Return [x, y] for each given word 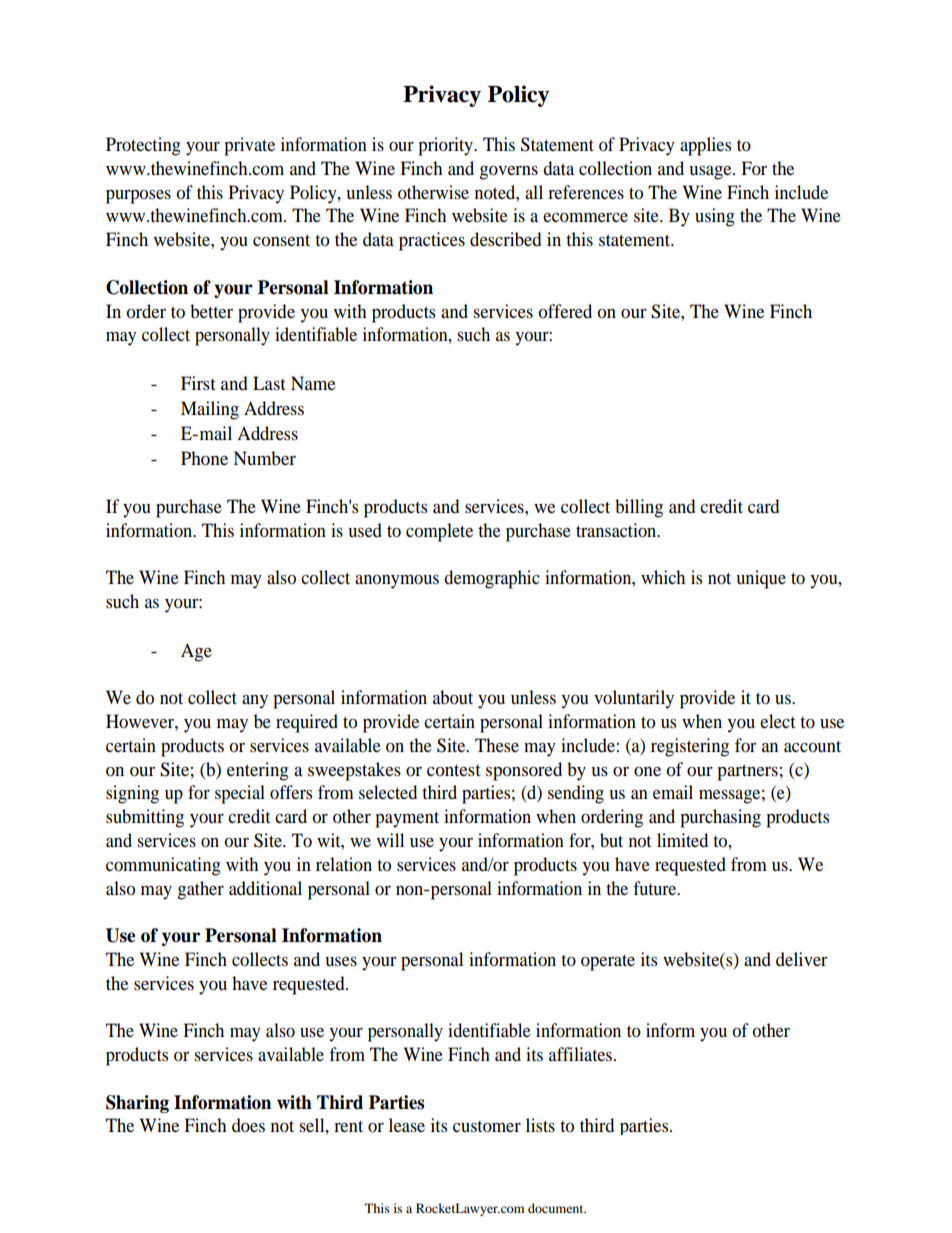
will [390, 840]
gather [200, 890]
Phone [204, 458]
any [255, 702]
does [248, 1125]
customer [487, 1126]
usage [711, 173]
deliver [802, 959]
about [453, 697]
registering [690, 747]
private [249, 146]
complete [439, 532]
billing [639, 508]
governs [508, 173]
